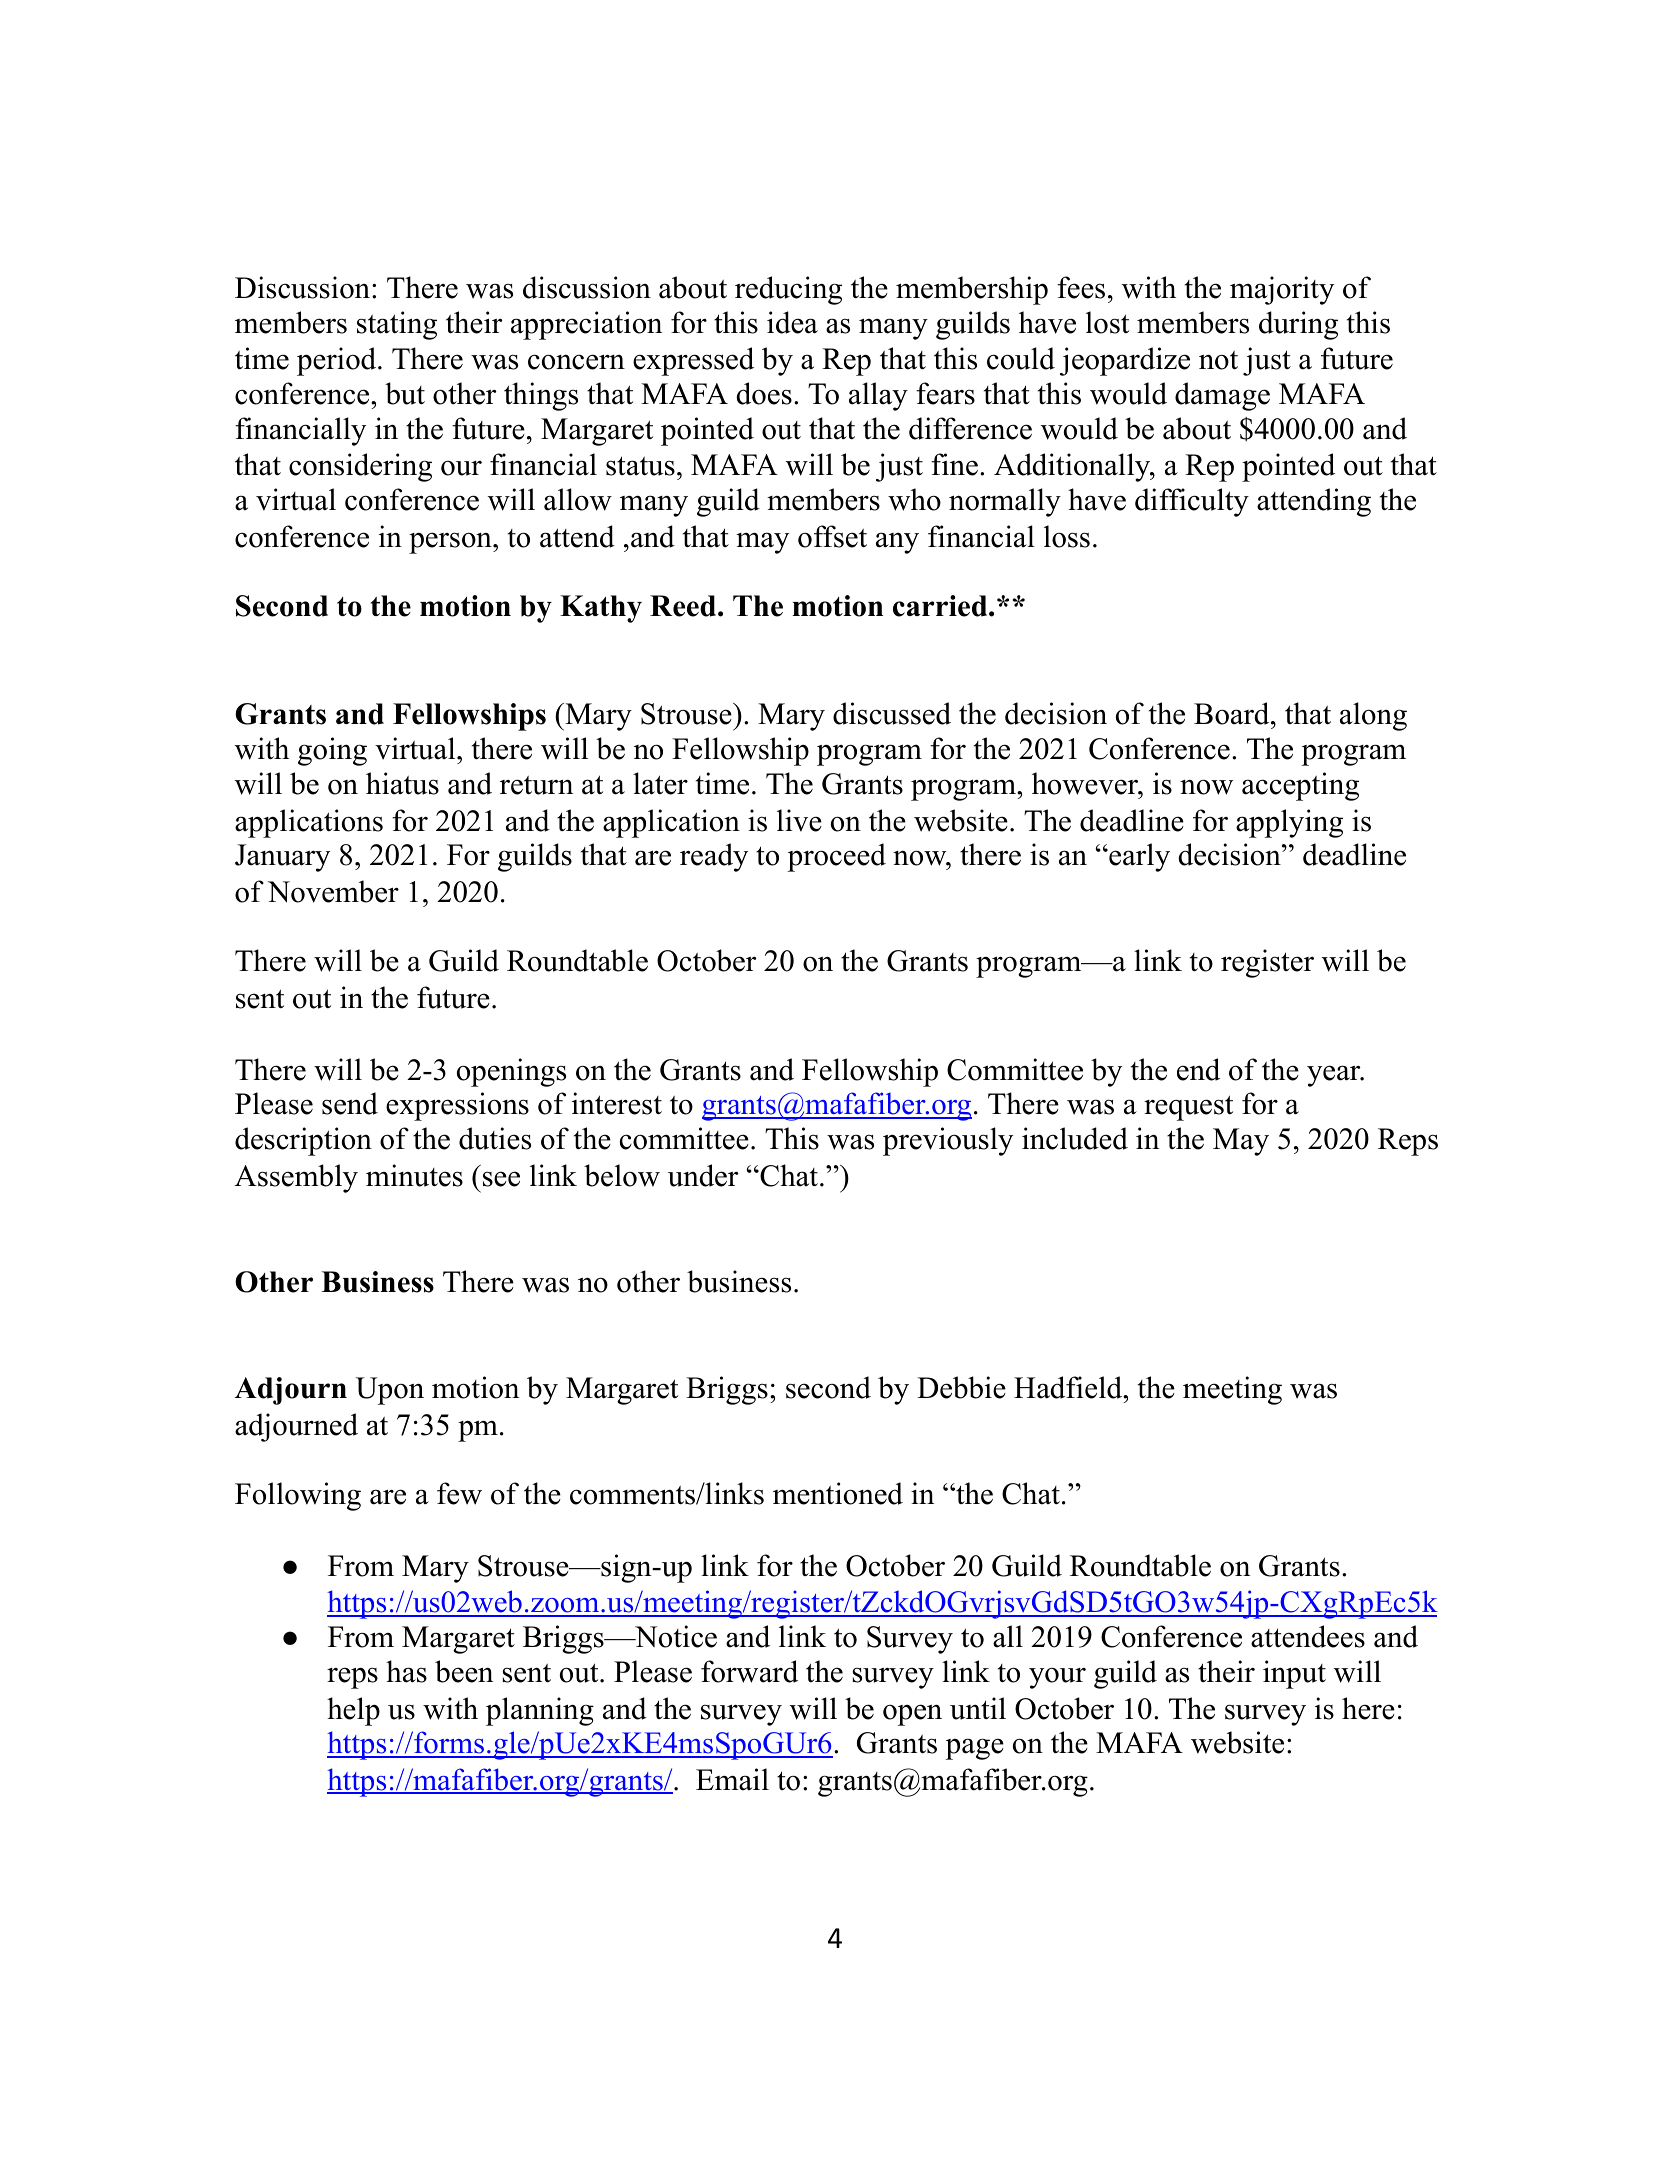 The image size is (1674, 2166). I want to click on few, so click(459, 1493).
